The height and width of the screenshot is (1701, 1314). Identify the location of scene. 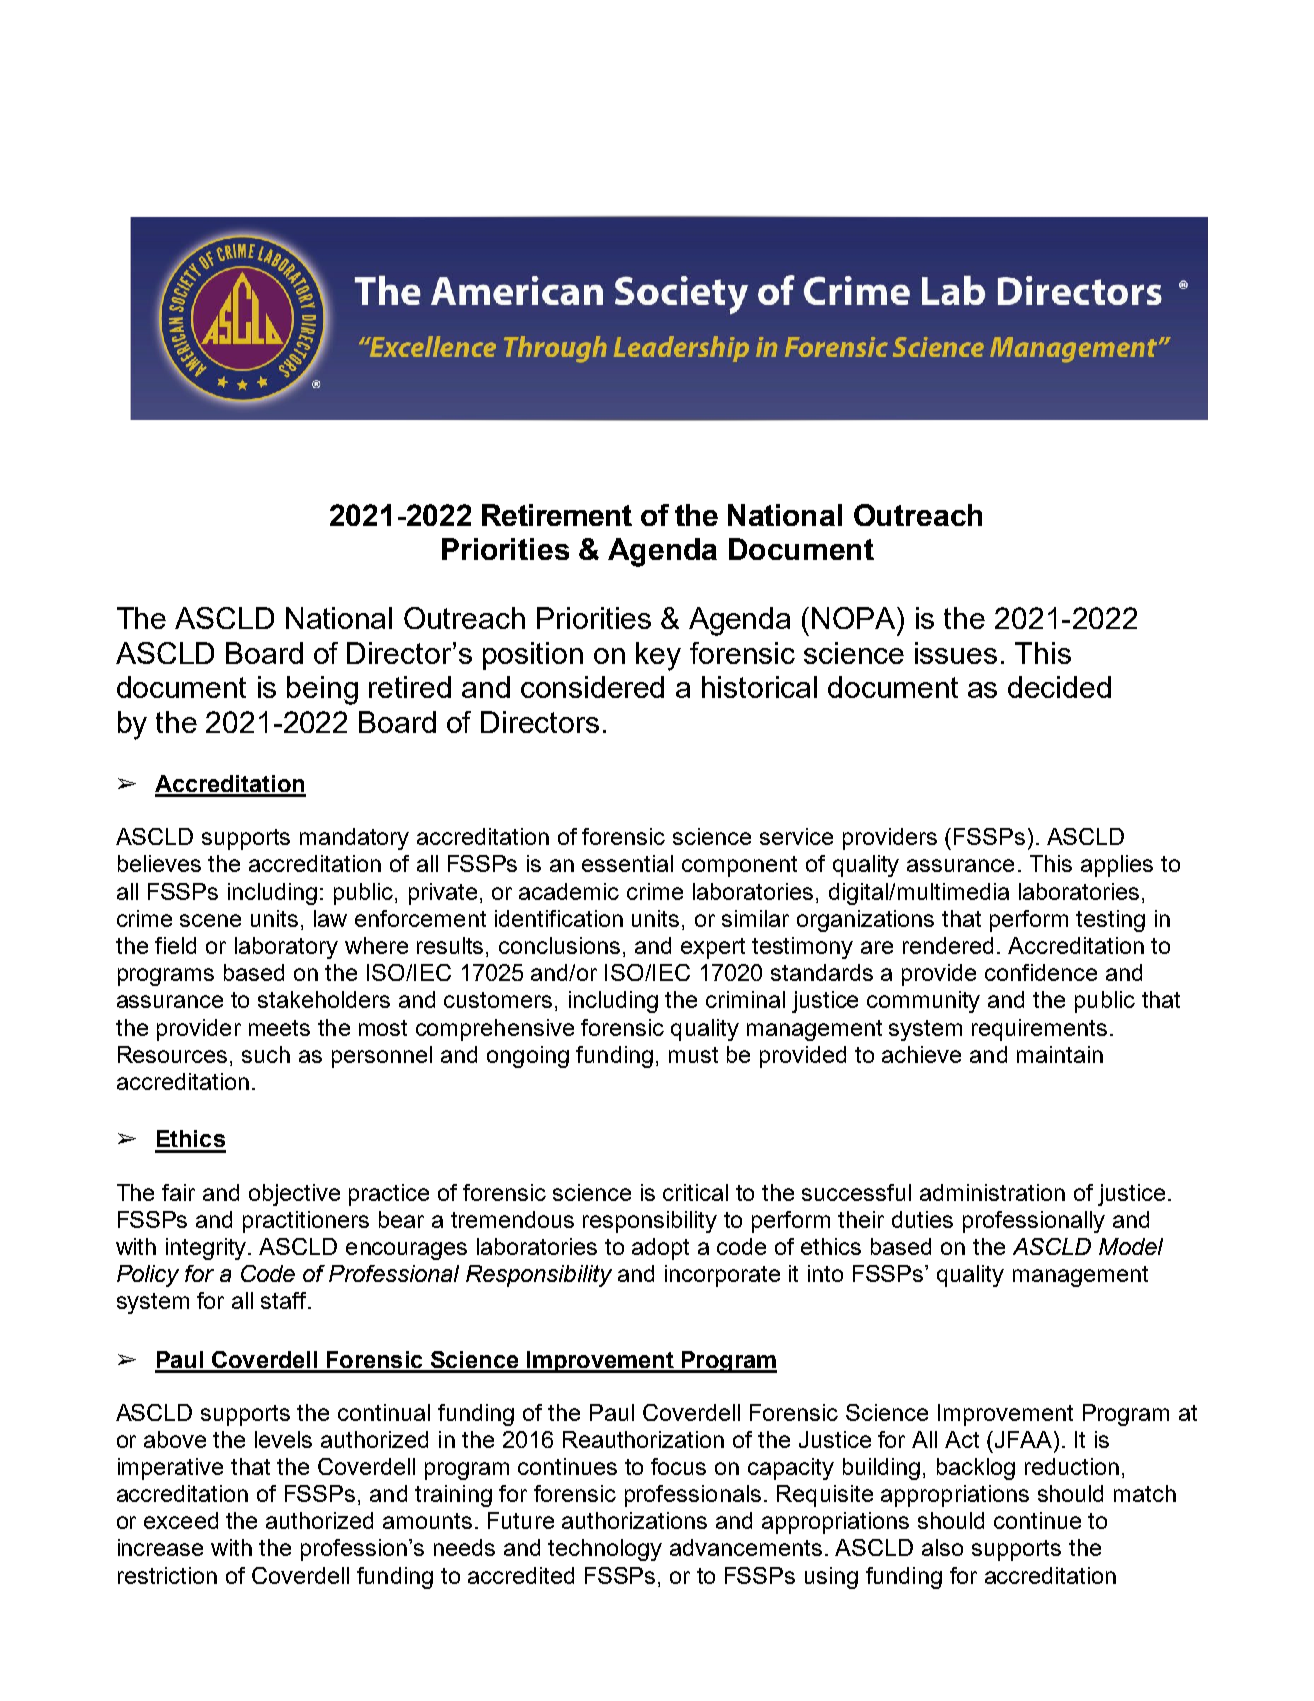
(210, 920).
